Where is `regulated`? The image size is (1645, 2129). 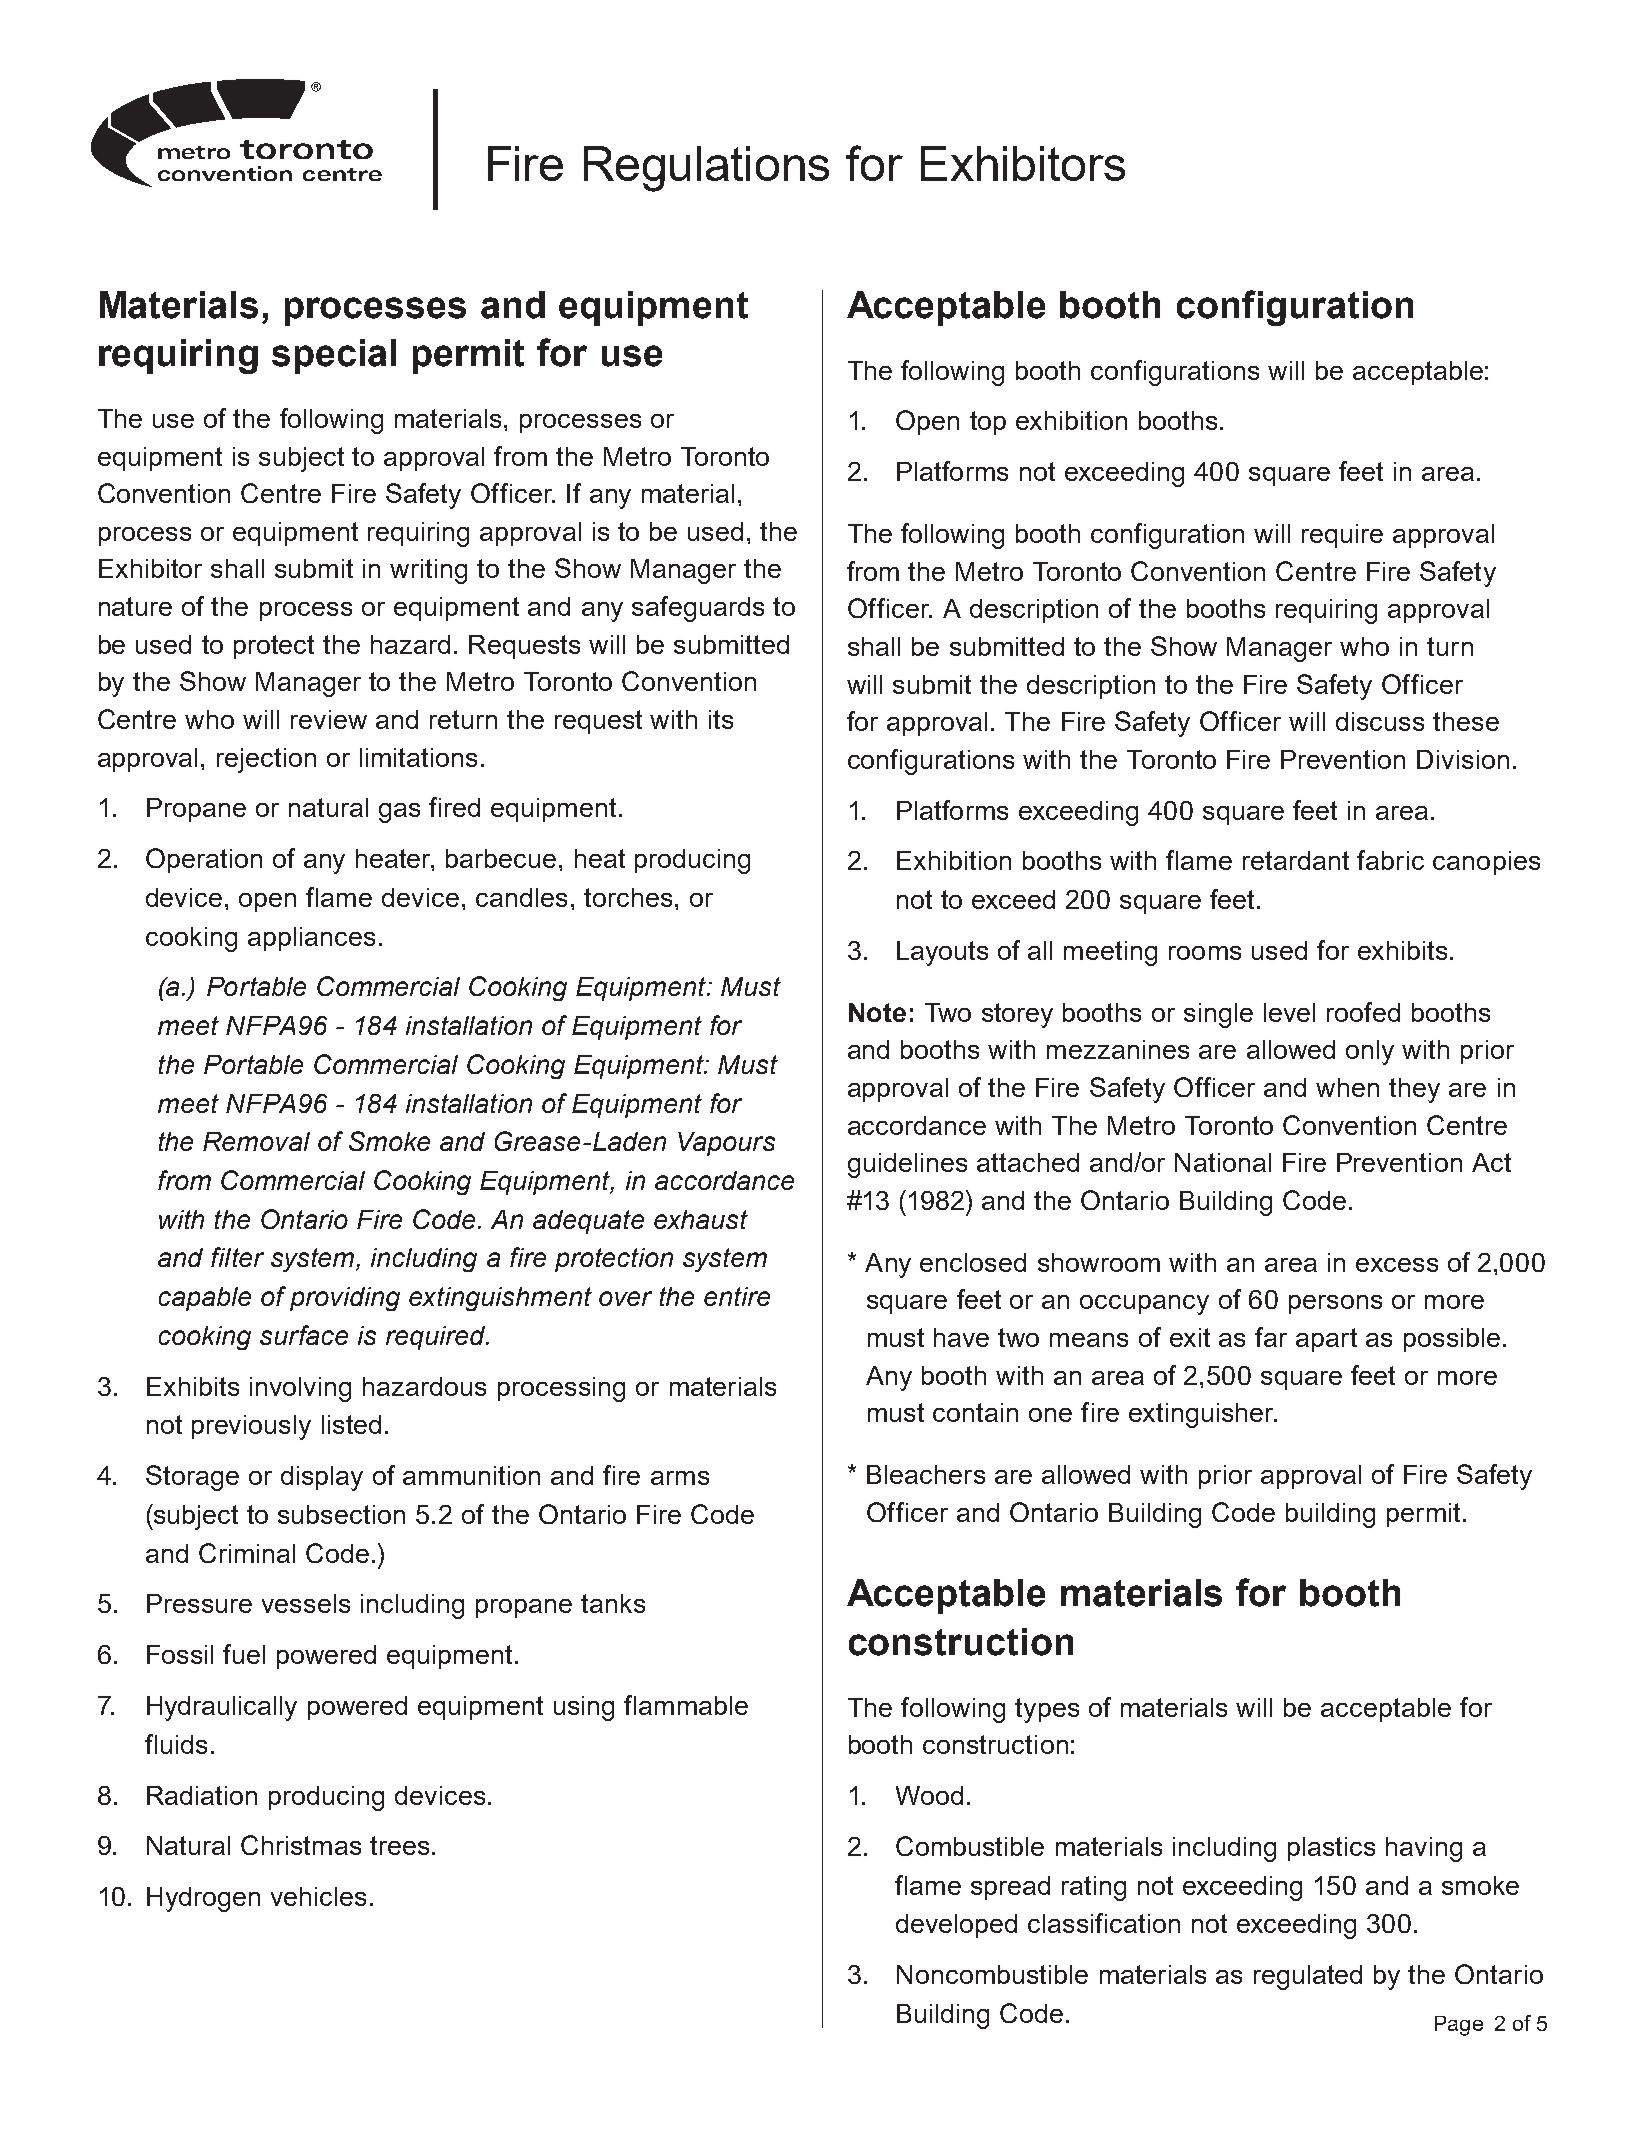
regulated is located at coordinates (1308, 1977).
